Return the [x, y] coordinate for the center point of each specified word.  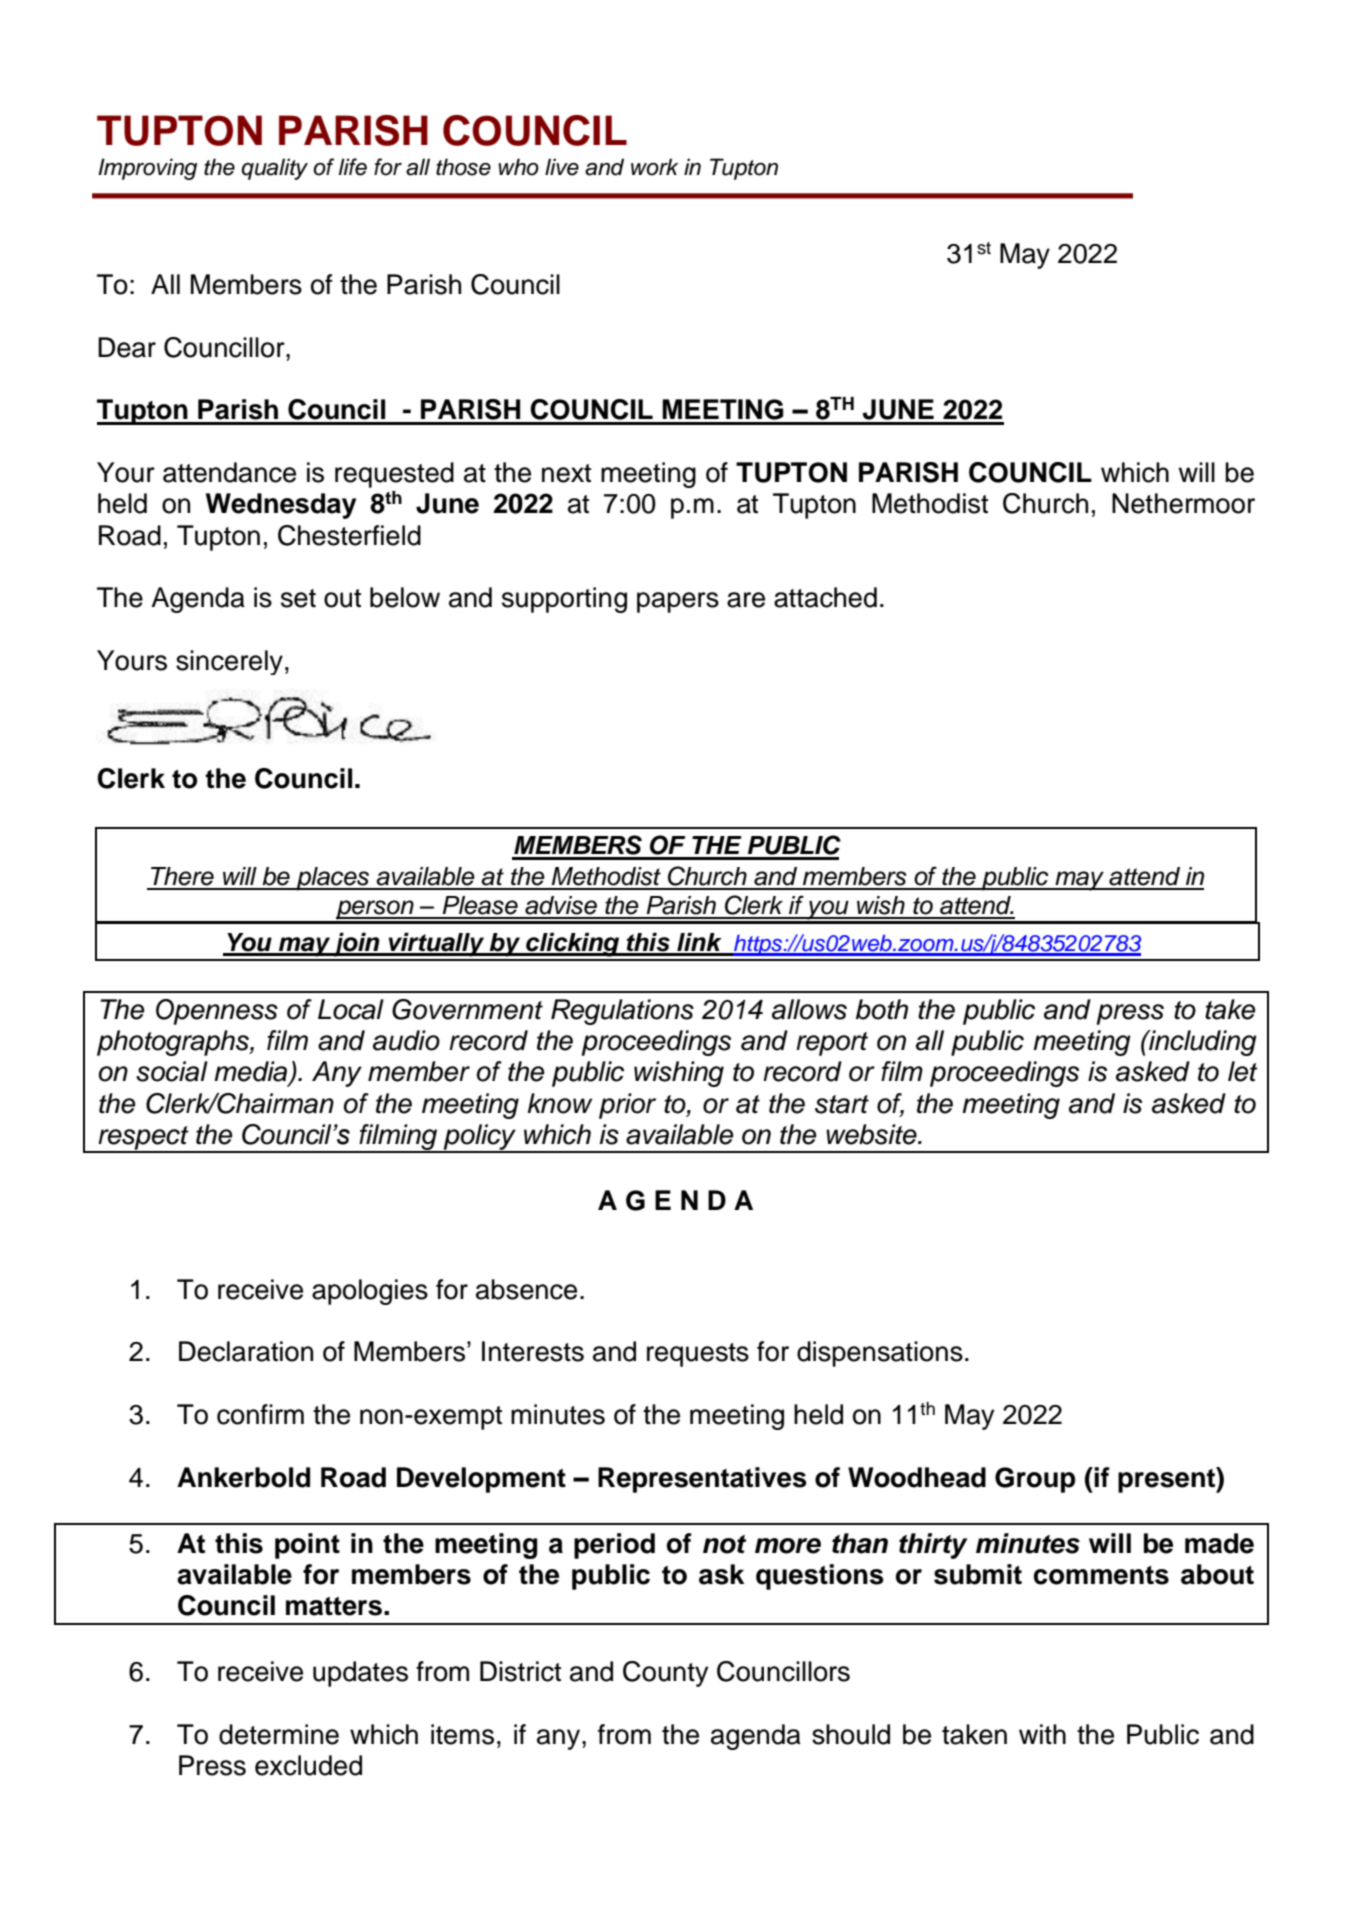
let [1243, 1071]
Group [1035, 1480]
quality [274, 169]
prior [627, 1106]
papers [678, 602]
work [655, 167]
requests [698, 1355]
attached [825, 597]
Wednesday [281, 506]
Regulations [622, 1012]
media [252, 1072]
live [562, 167]
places [333, 879]
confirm [260, 1414]
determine [279, 1734]
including [1202, 1043]
